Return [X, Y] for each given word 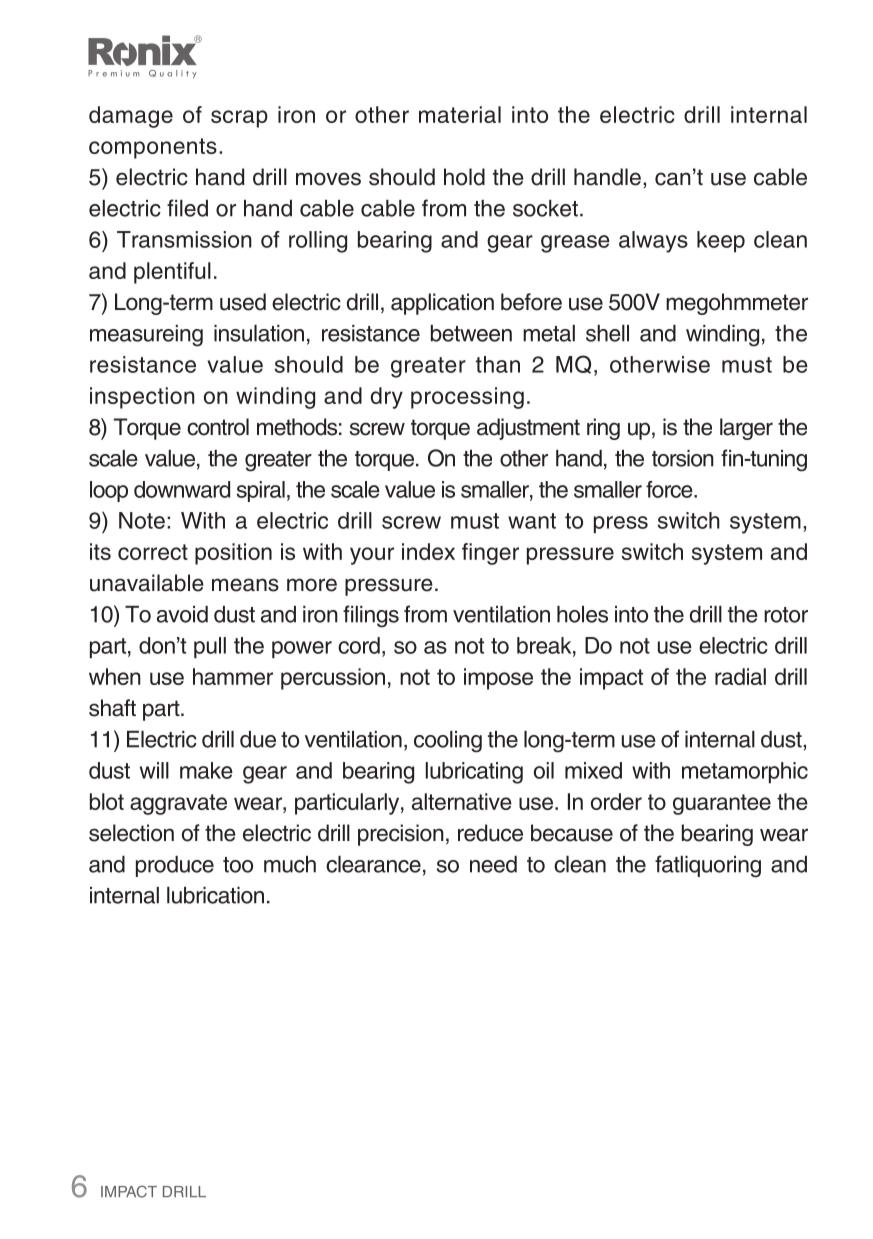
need [493, 864]
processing [467, 398]
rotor [786, 615]
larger [746, 429]
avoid [182, 614]
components [153, 148]
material [460, 114]
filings [371, 616]
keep [721, 242]
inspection [142, 398]
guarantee [722, 804]
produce [175, 866]
